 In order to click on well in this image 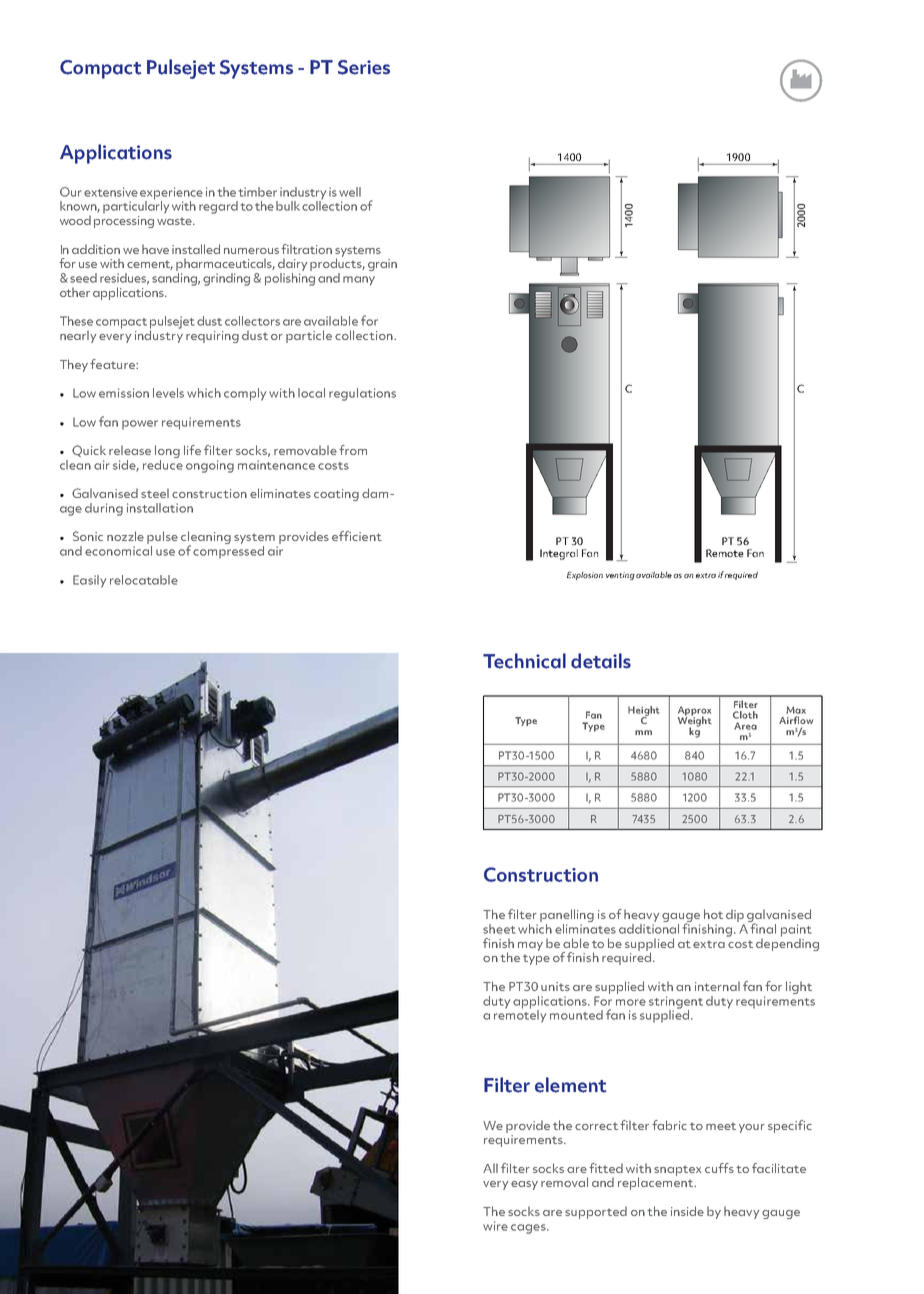, I will do `click(350, 192)`.
